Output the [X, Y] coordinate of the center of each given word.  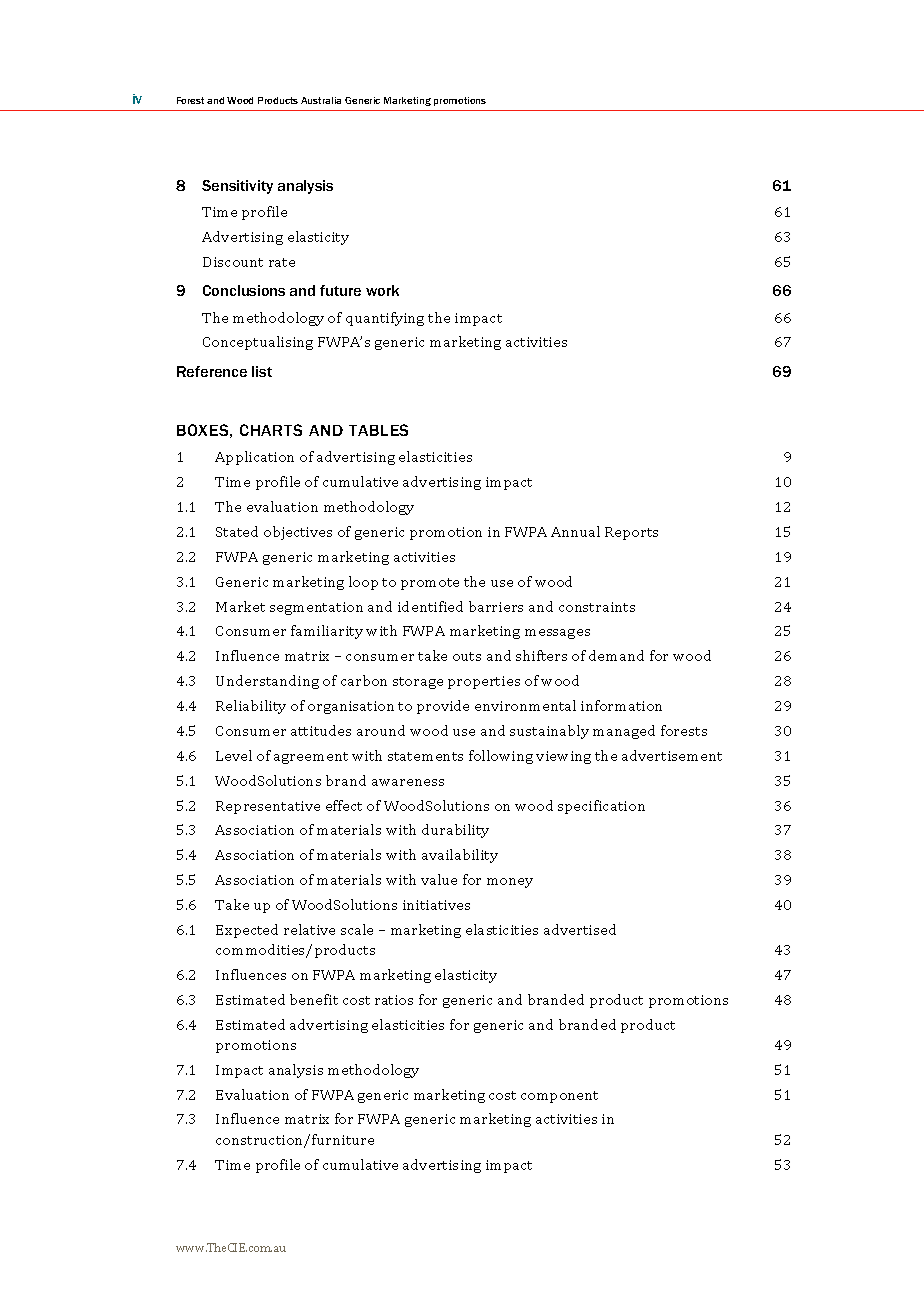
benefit [314, 999]
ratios [394, 1000]
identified [430, 606]
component [559, 1097]
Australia [321, 100]
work [382, 290]
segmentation [316, 608]
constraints [597, 607]
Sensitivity [237, 187]
